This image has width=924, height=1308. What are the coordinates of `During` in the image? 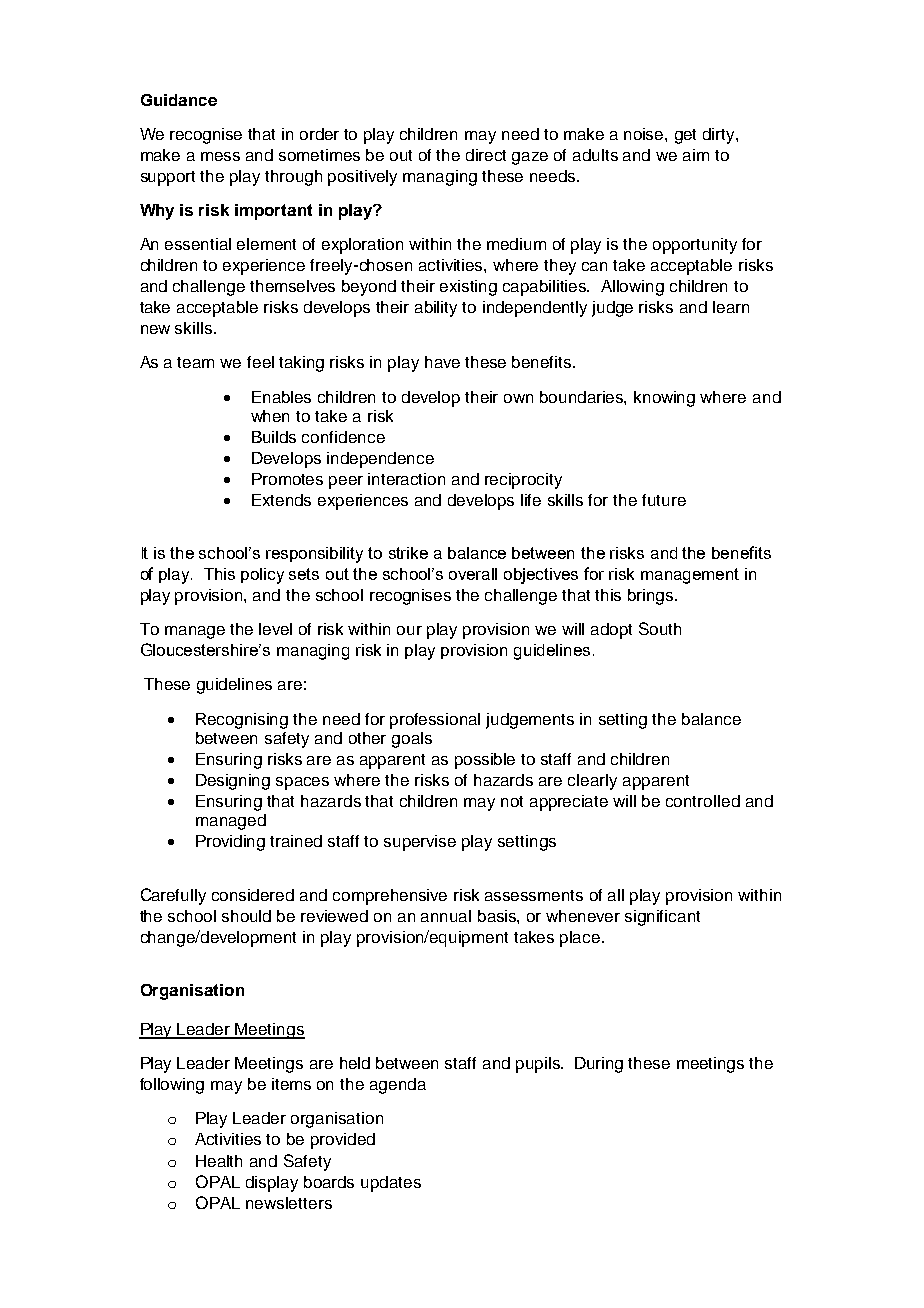 It's located at (599, 1065).
